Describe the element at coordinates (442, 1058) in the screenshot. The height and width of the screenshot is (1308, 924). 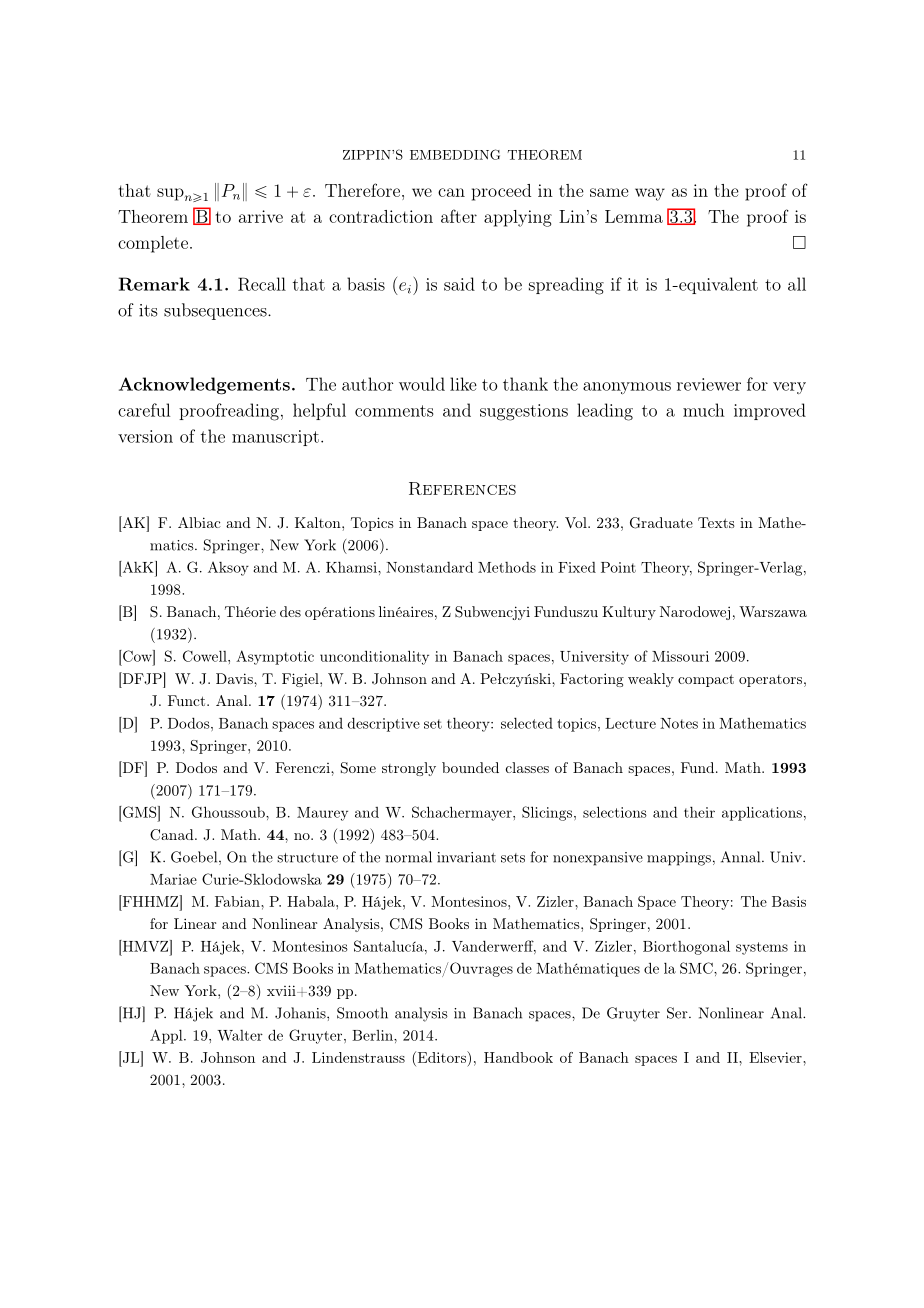
I see `Editors` at that location.
